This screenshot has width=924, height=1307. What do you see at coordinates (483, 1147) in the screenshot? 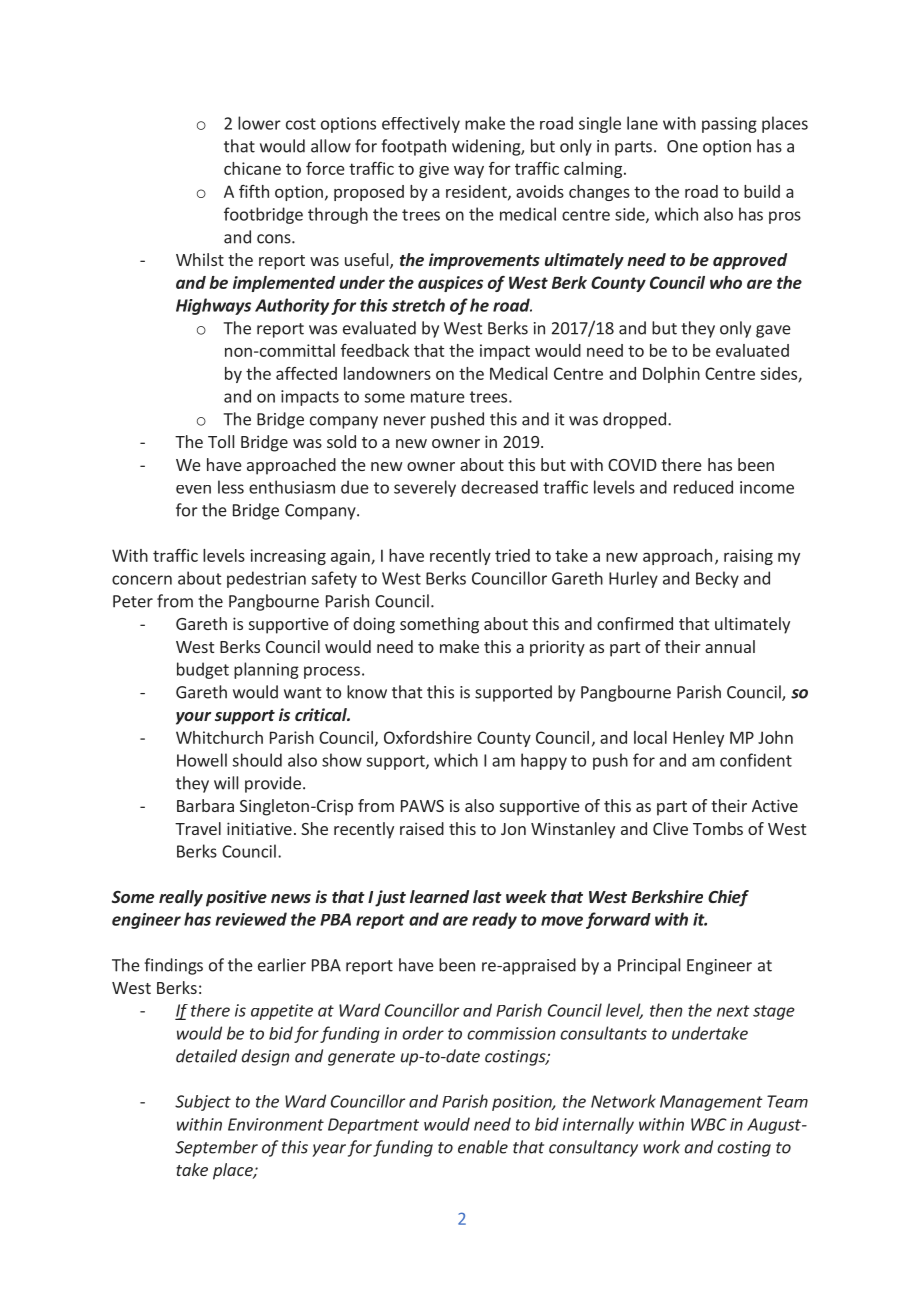
I see `enable` at bounding box center [483, 1147].
